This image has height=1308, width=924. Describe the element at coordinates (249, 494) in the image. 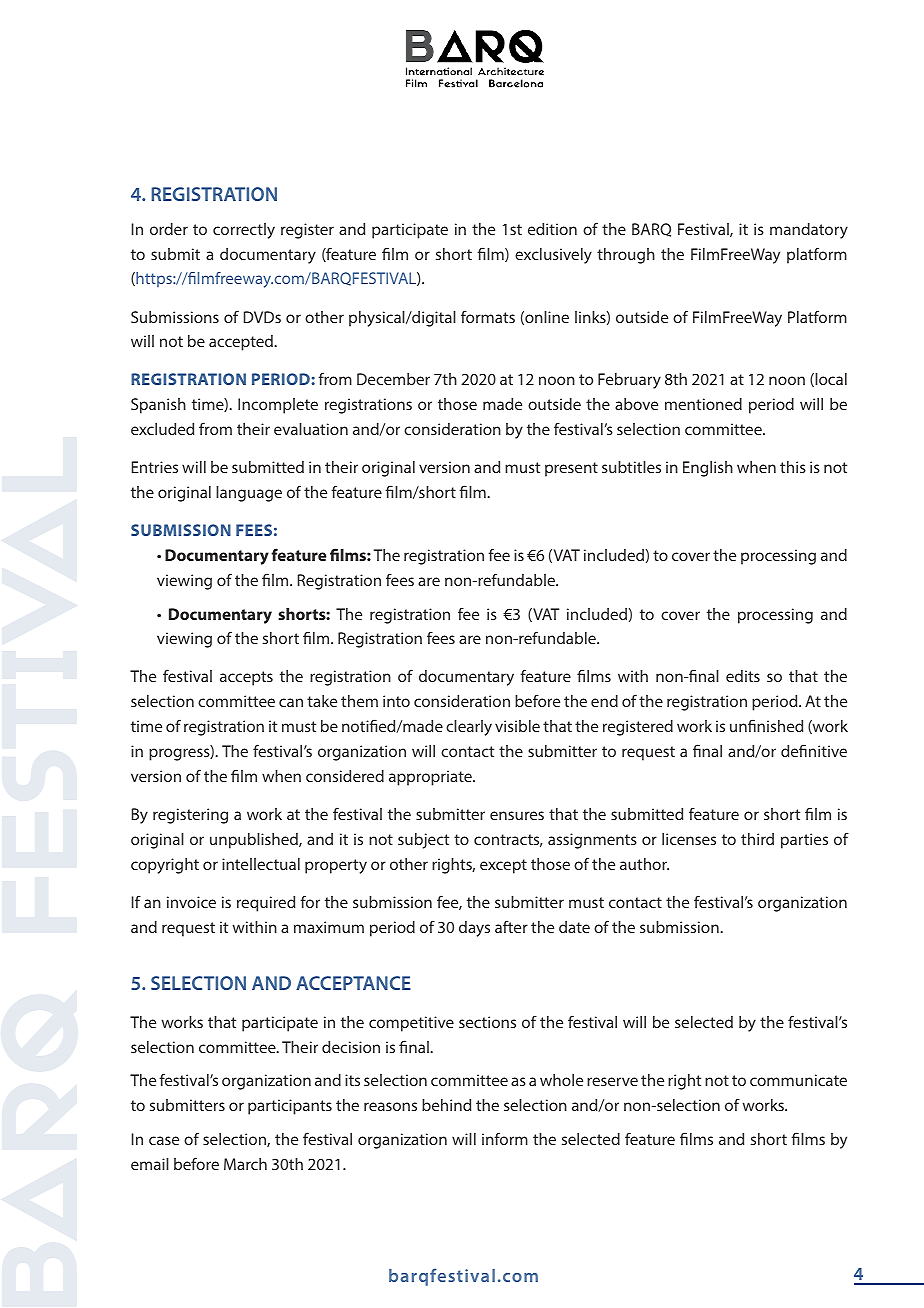

I see `language` at that location.
